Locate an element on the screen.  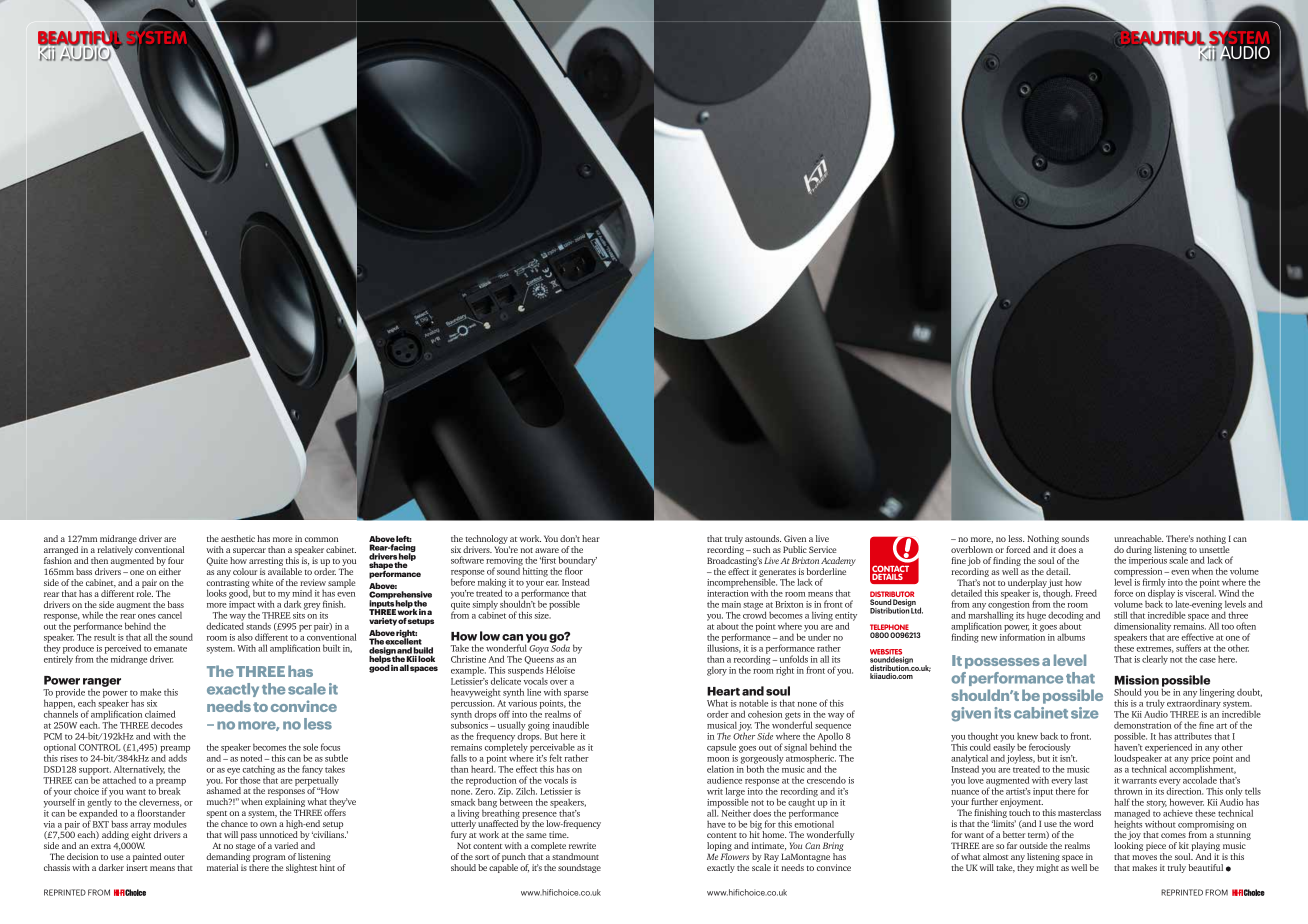
supercar is located at coordinates (248, 553).
